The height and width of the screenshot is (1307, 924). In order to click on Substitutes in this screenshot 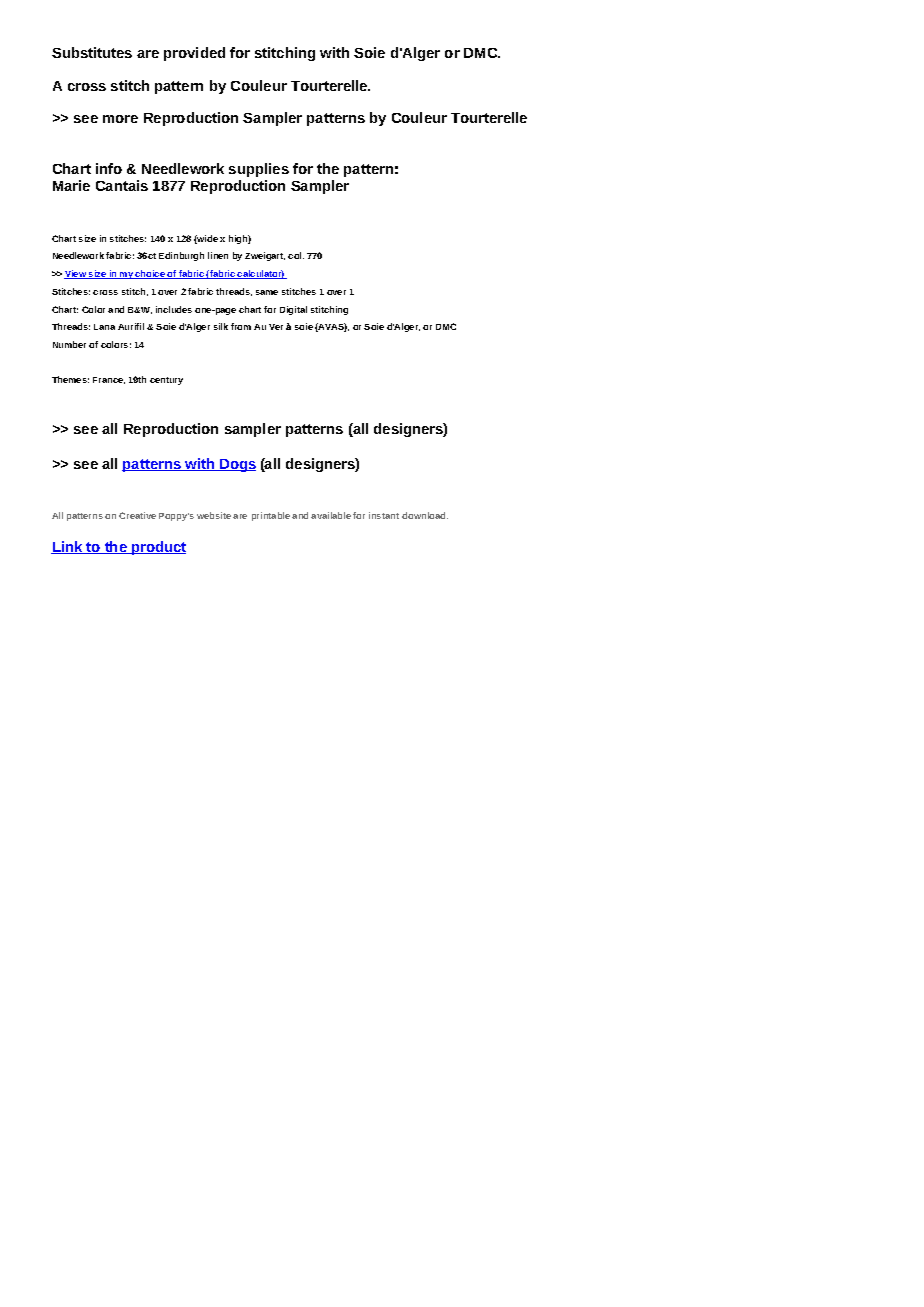, I will do `click(92, 52)`.
